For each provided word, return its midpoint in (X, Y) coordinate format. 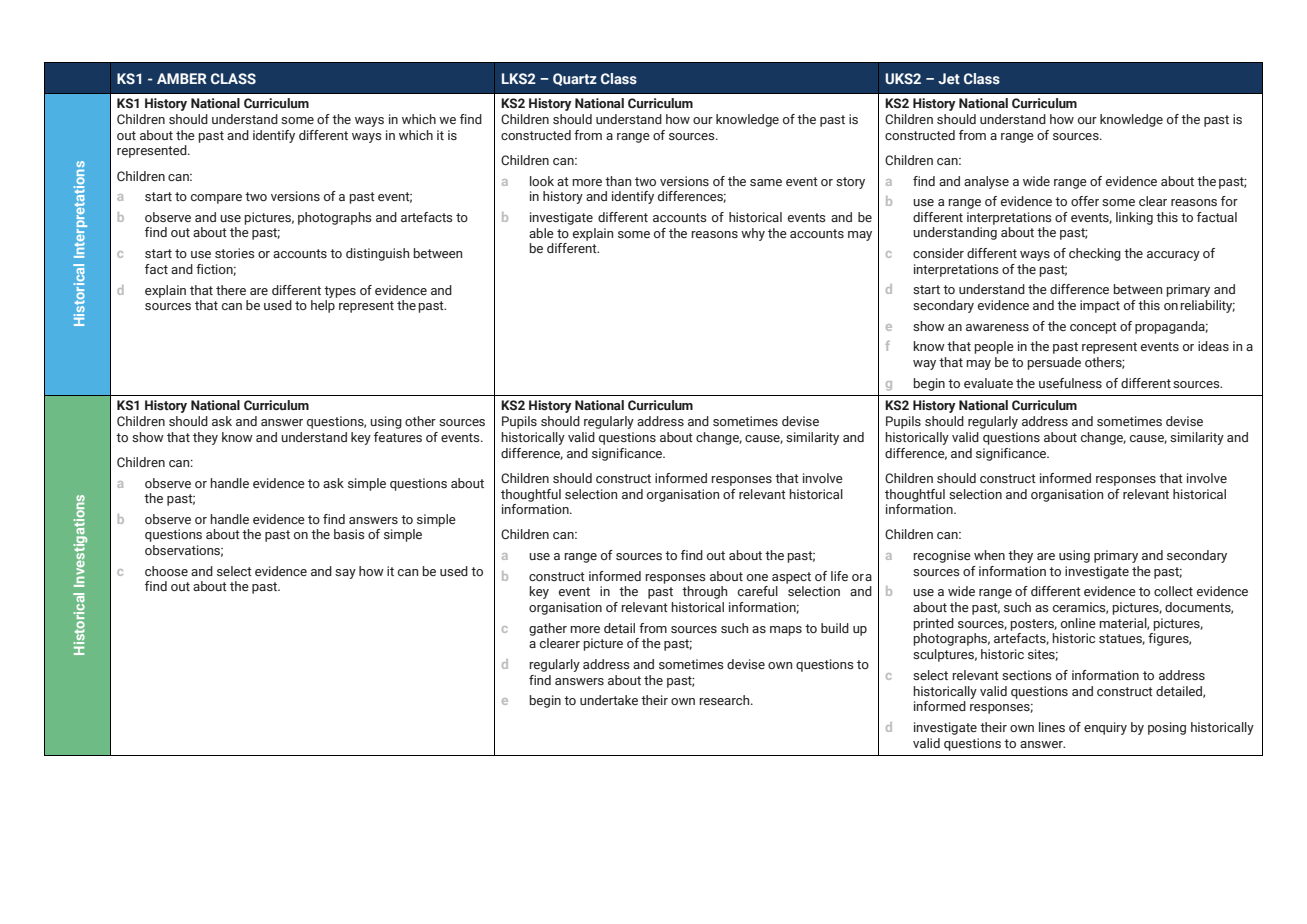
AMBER (182, 78)
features (398, 437)
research (725, 700)
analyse (986, 182)
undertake (609, 700)
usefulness (1070, 383)
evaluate (988, 383)
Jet (949, 78)
